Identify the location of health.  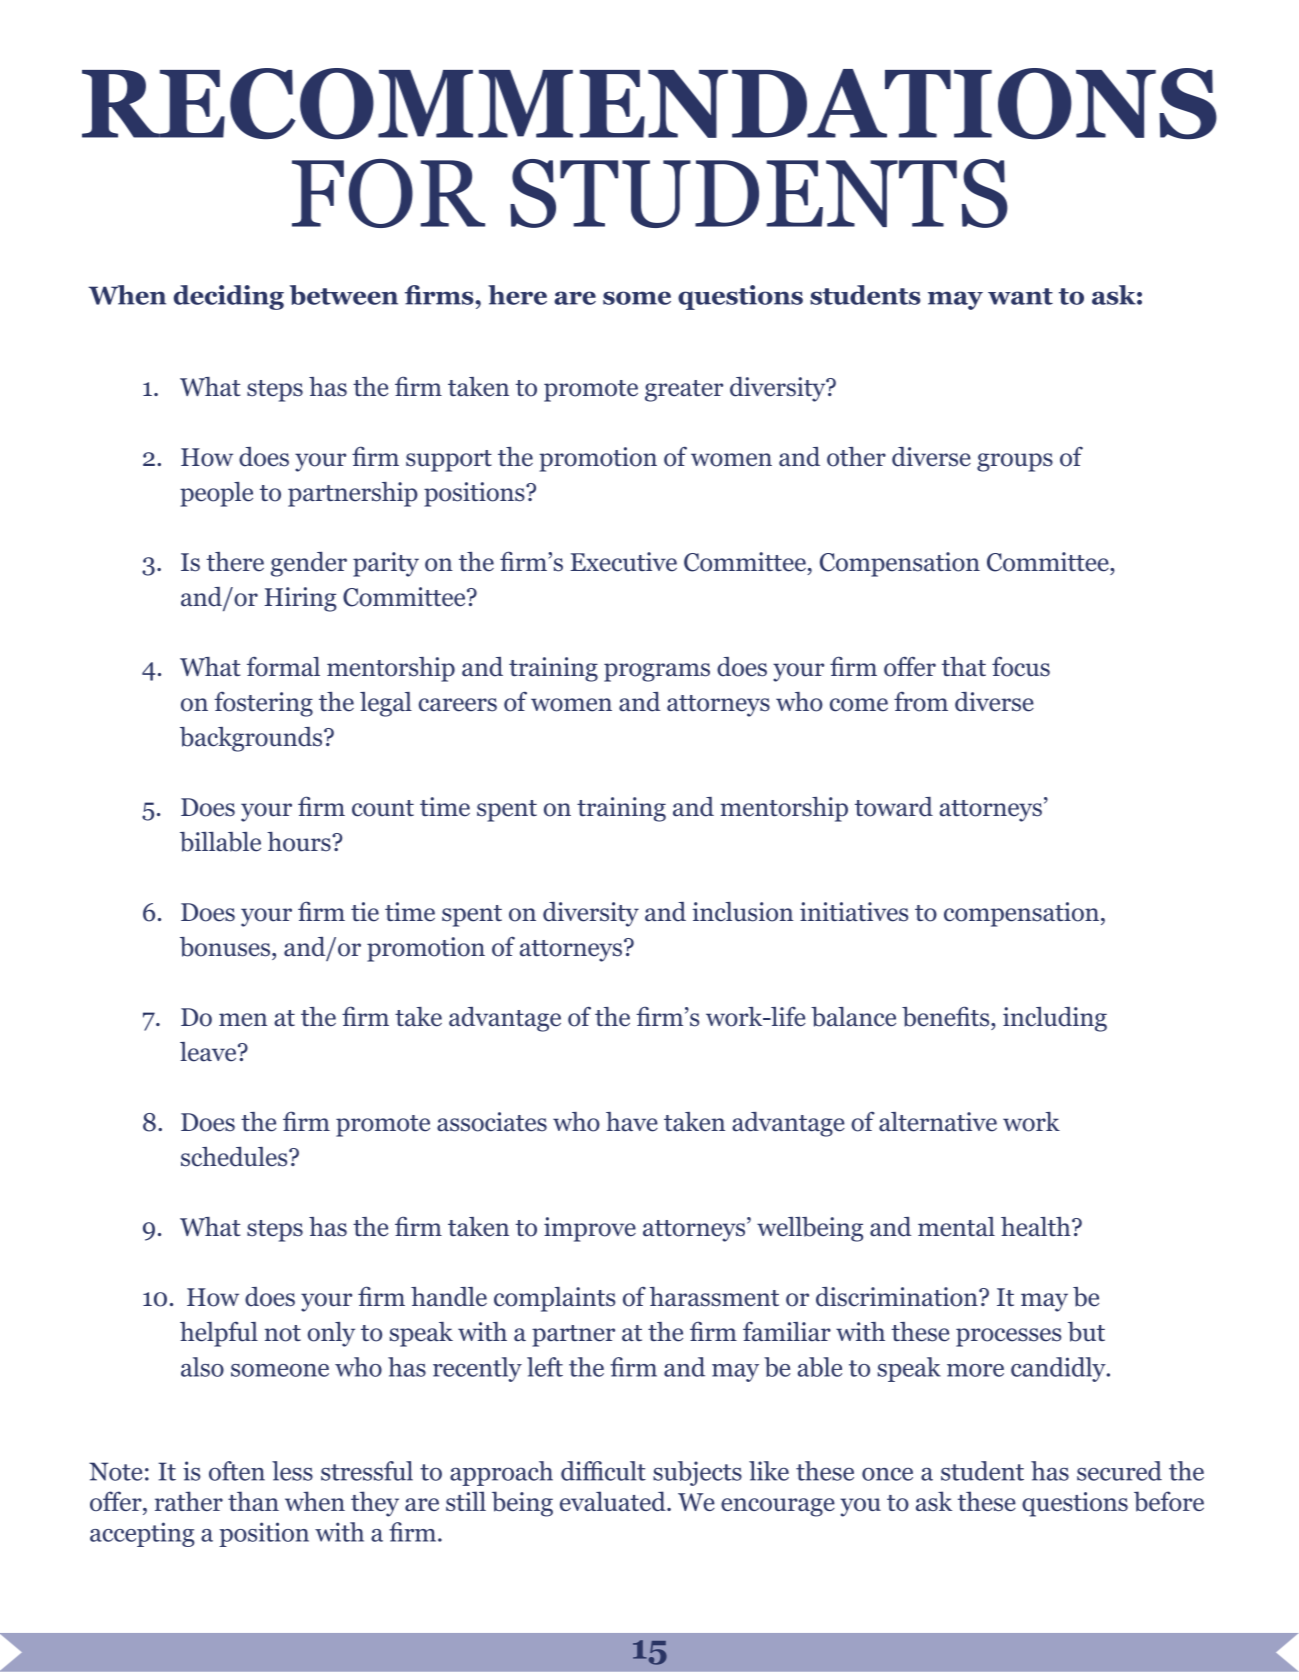
(1037, 1227).
